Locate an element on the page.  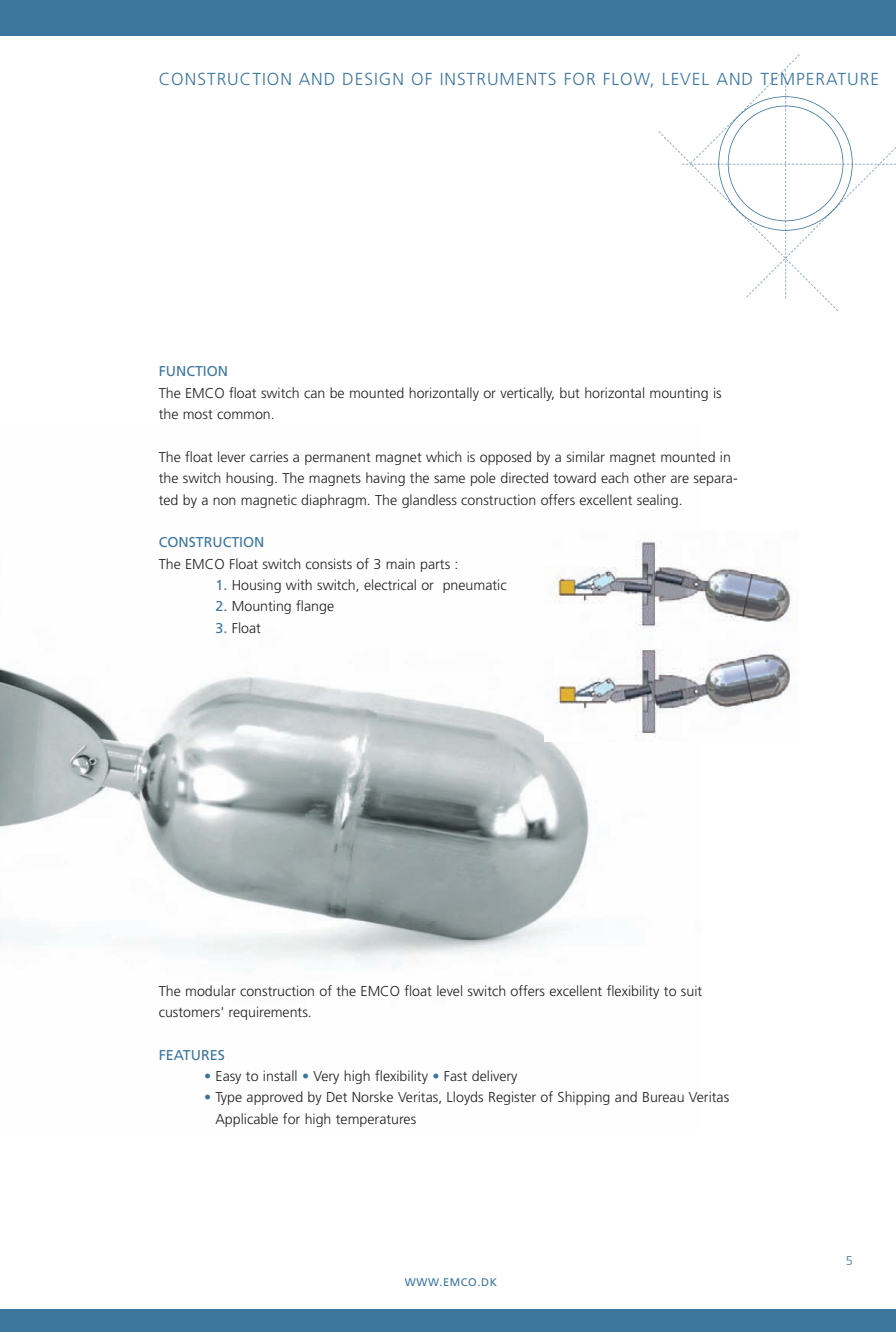
DESIGN is located at coordinates (373, 78).
